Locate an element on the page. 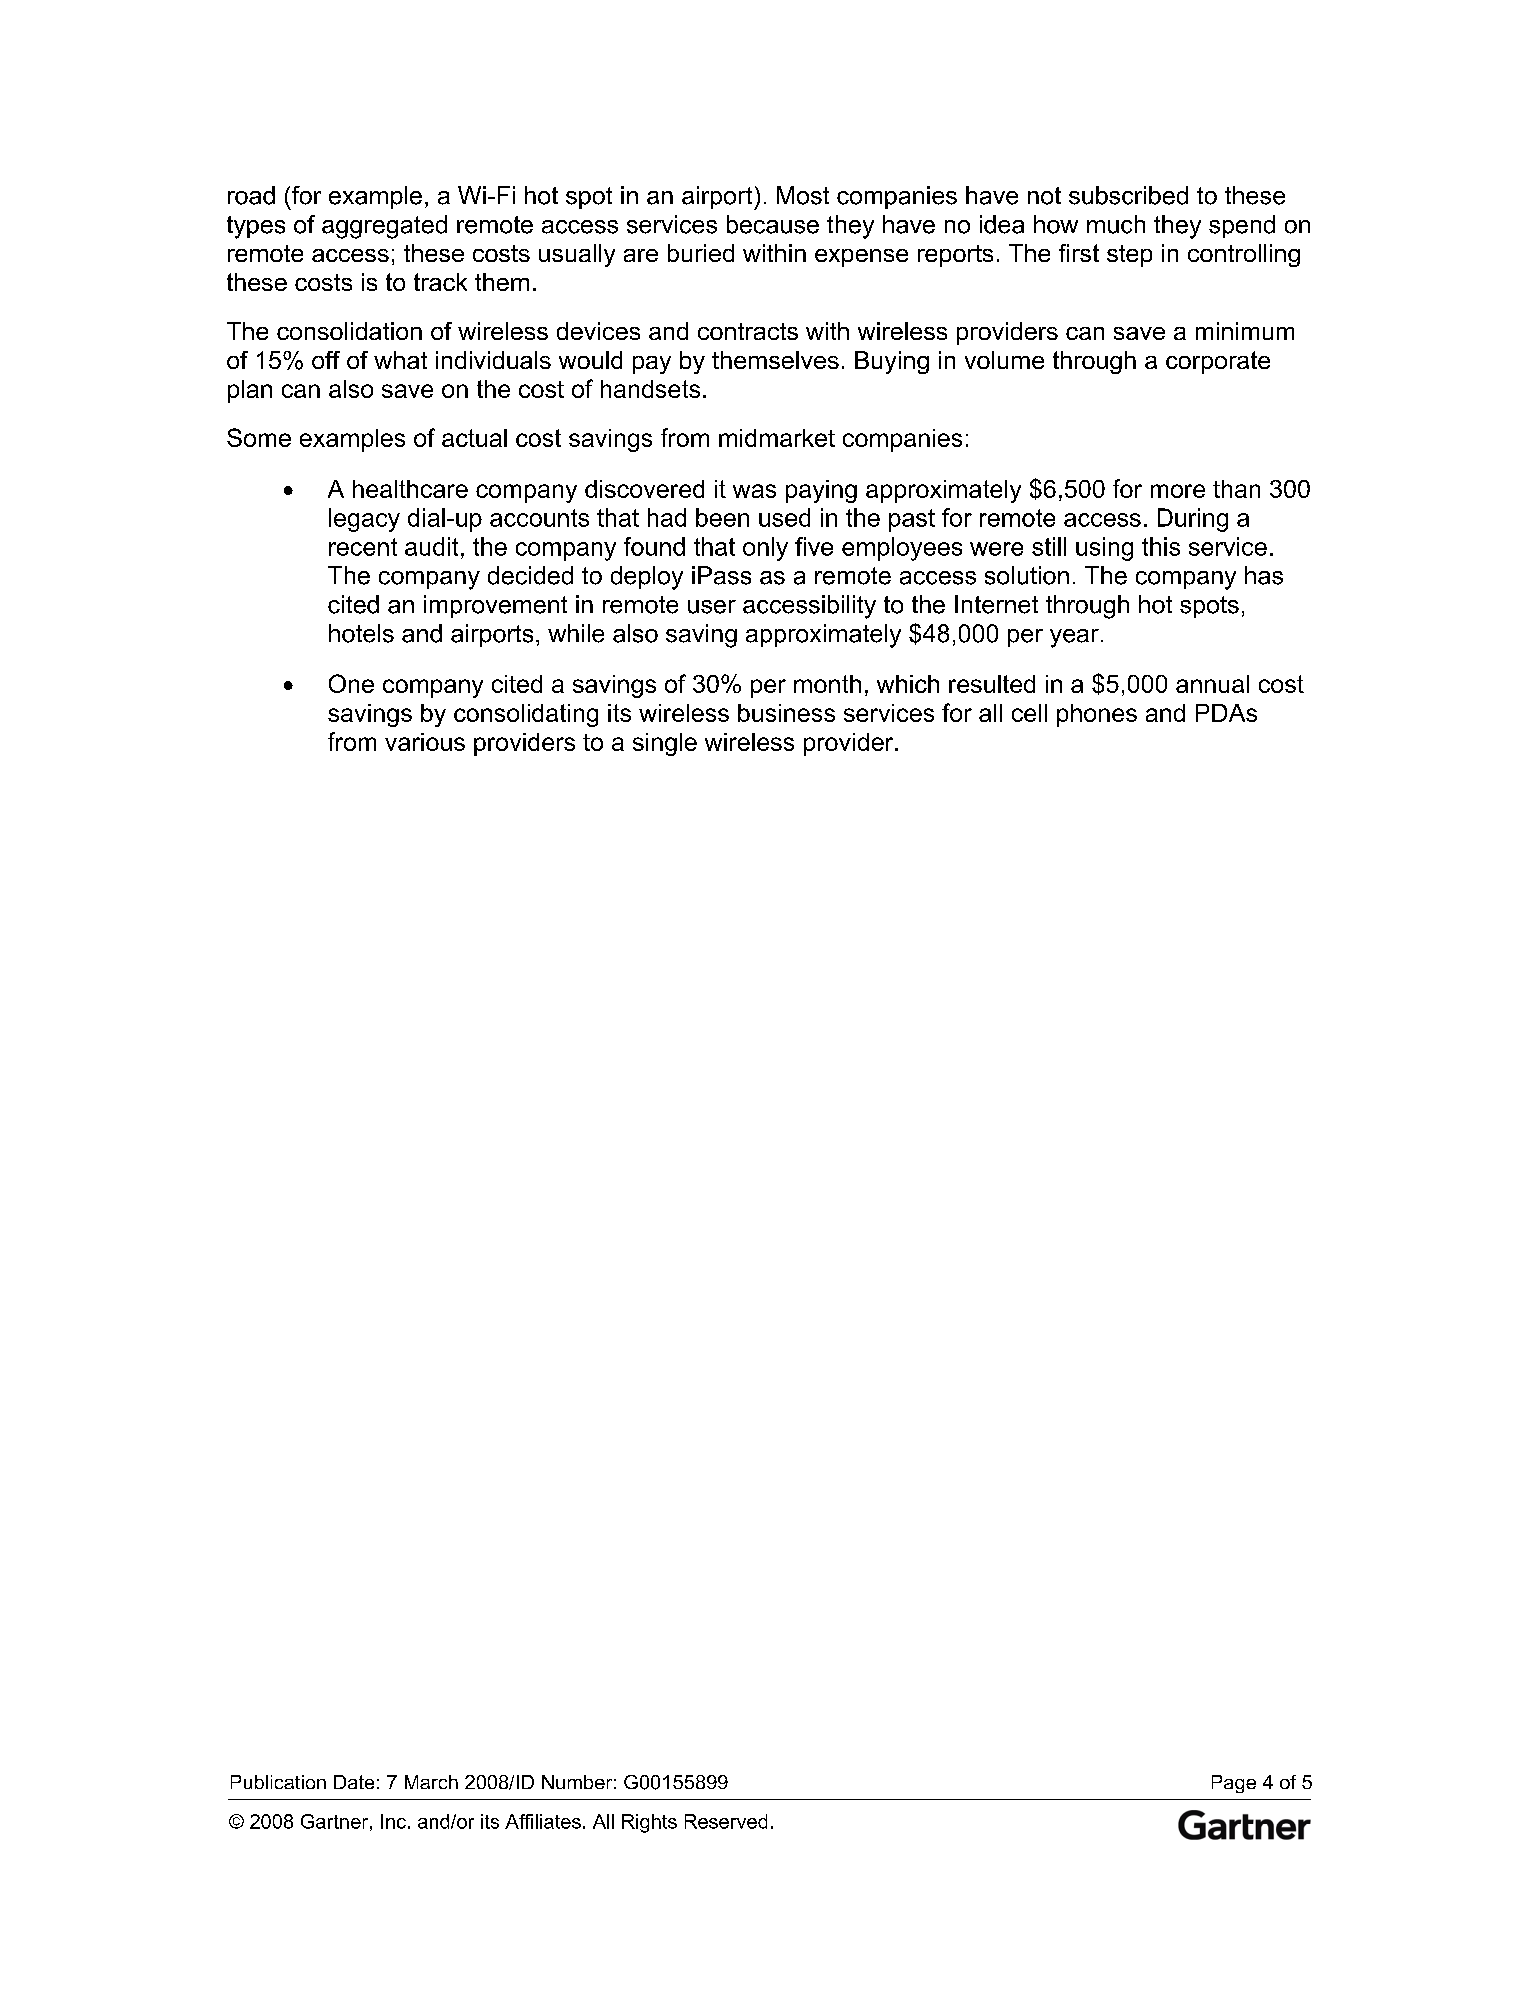  phones is located at coordinates (1097, 715).
